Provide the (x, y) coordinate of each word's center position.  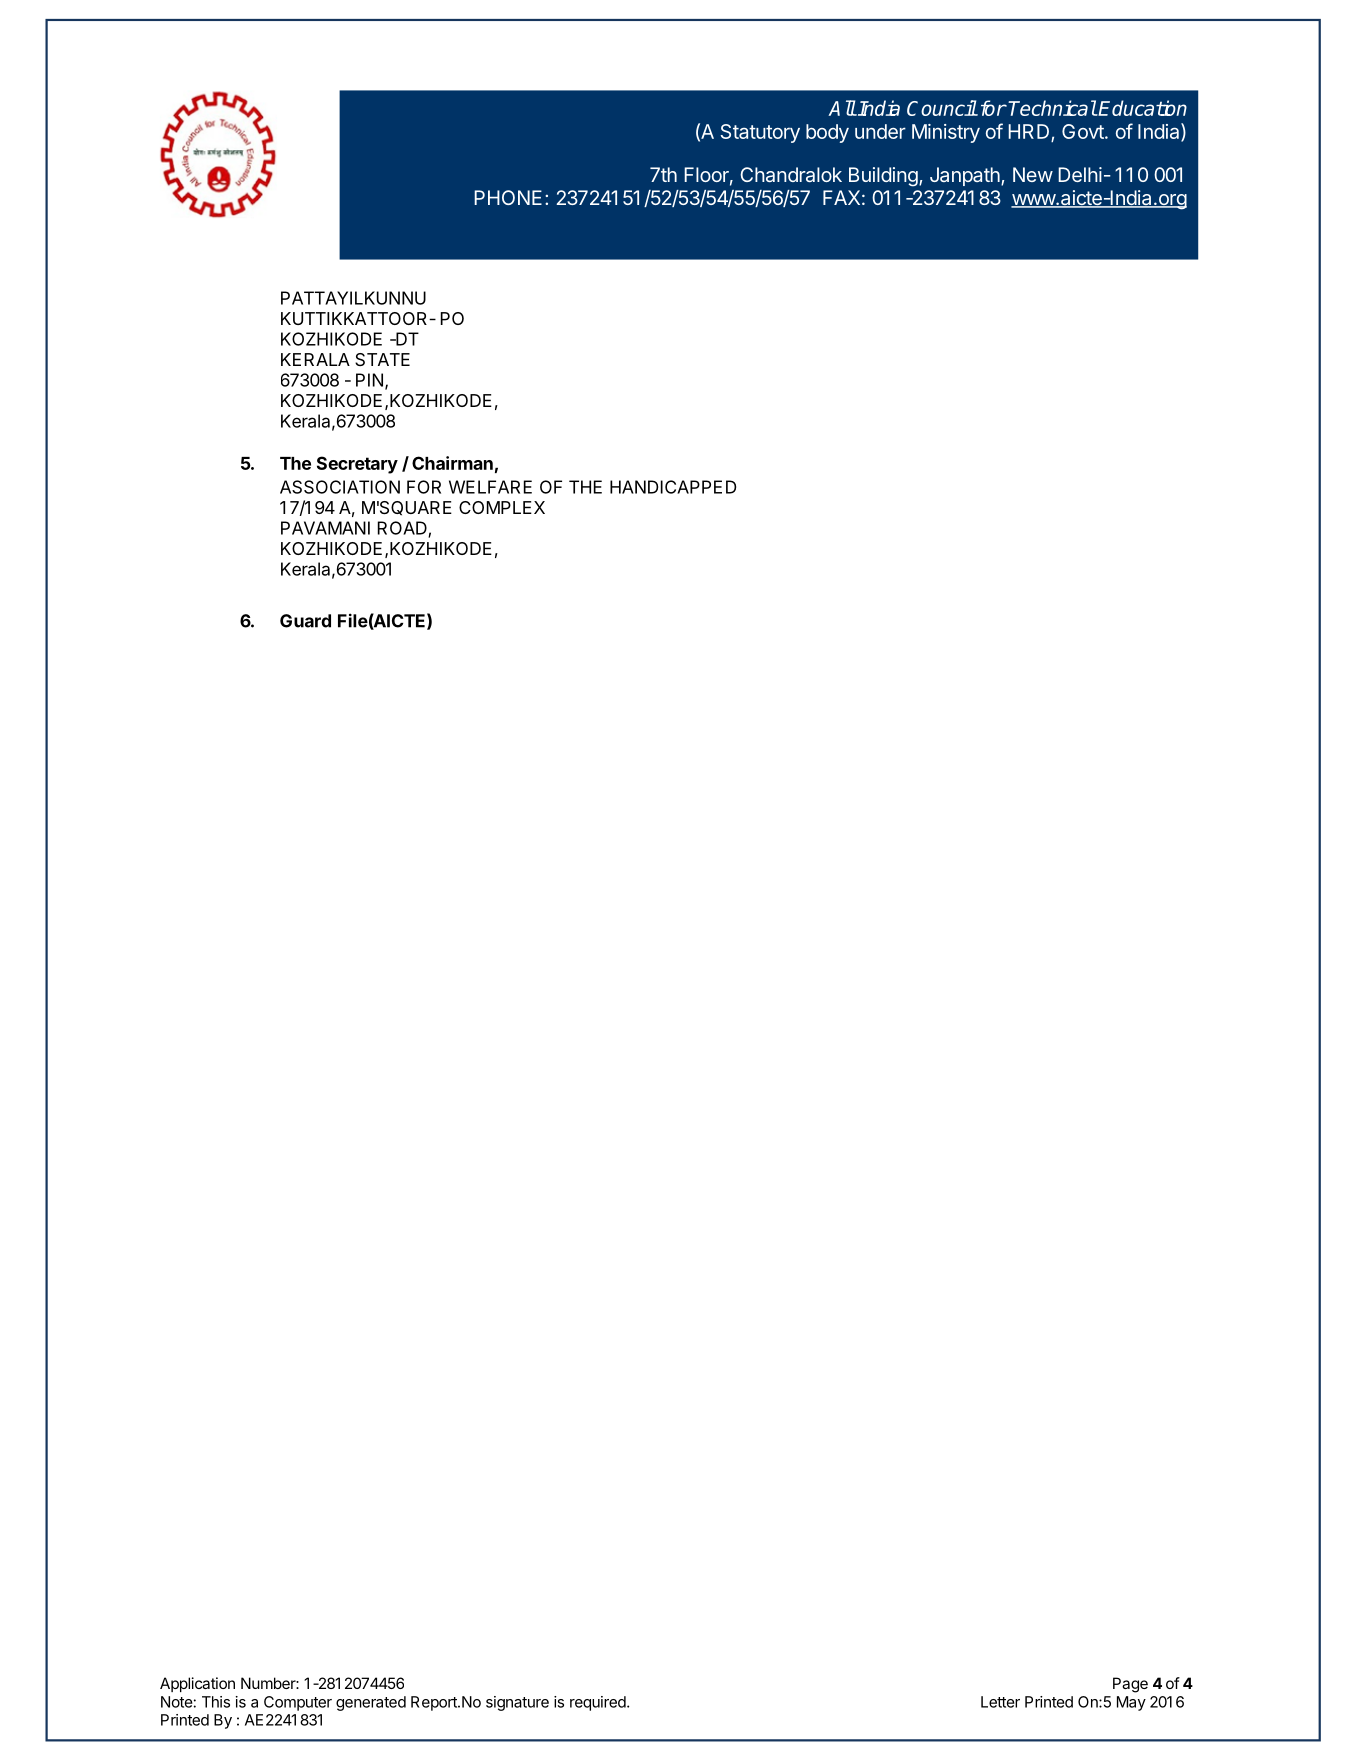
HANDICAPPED (673, 487)
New (1033, 174)
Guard (305, 621)
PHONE (508, 197)
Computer (298, 1703)
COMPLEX (502, 507)
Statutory (760, 133)
